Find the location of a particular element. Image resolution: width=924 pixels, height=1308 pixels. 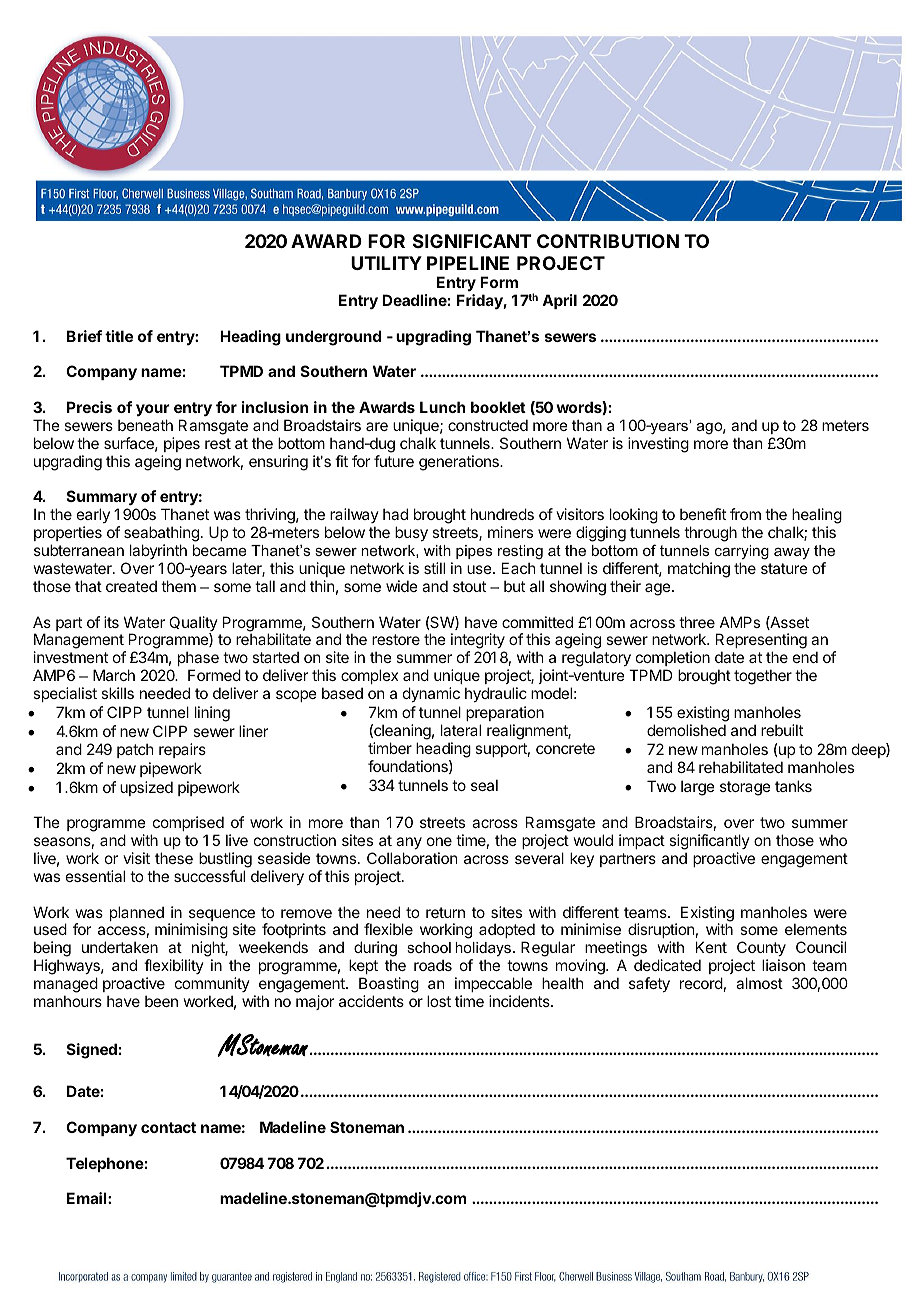

CONTRIBUTION is located at coordinates (608, 241).
